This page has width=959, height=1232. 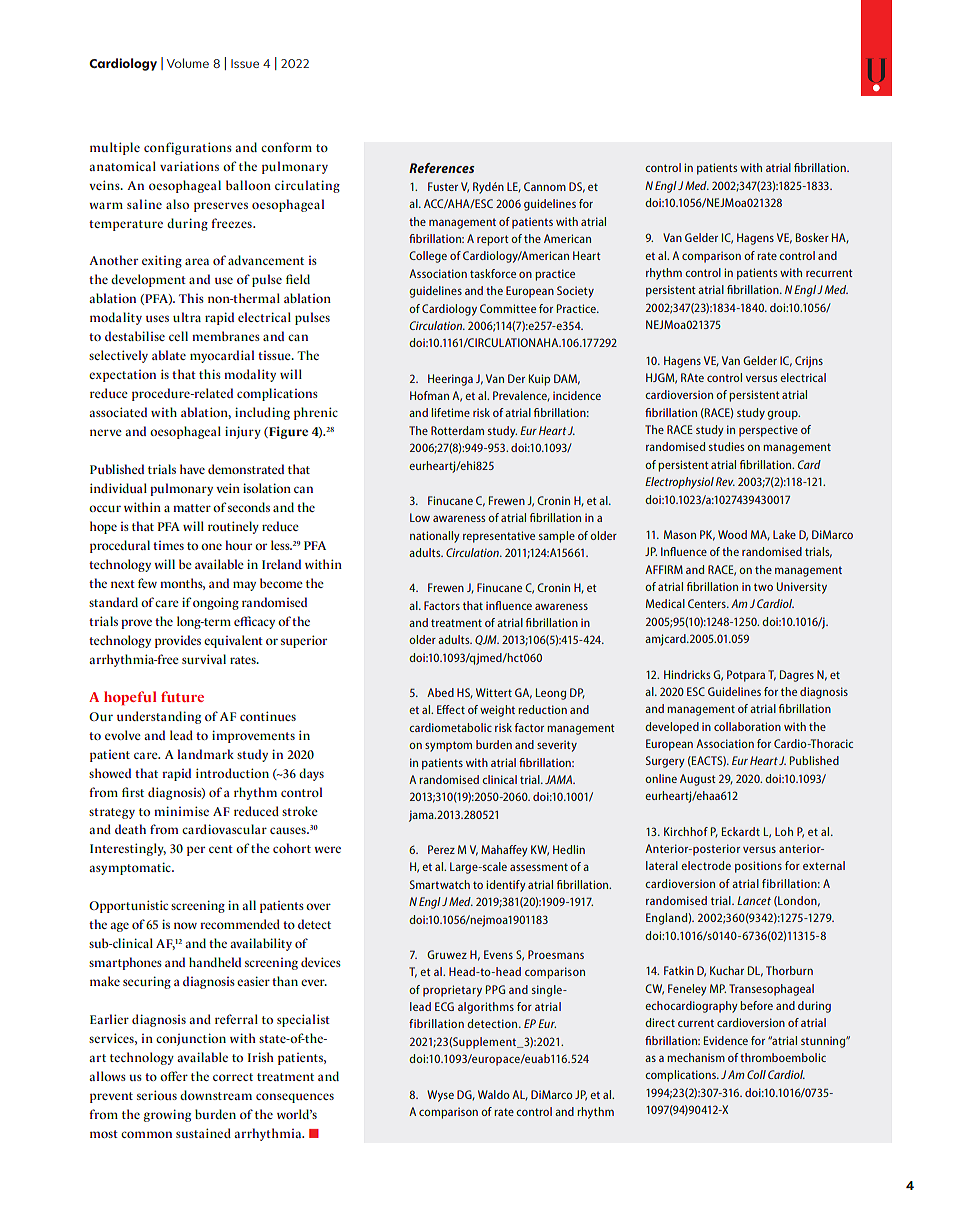 I want to click on cell, so click(x=178, y=336).
